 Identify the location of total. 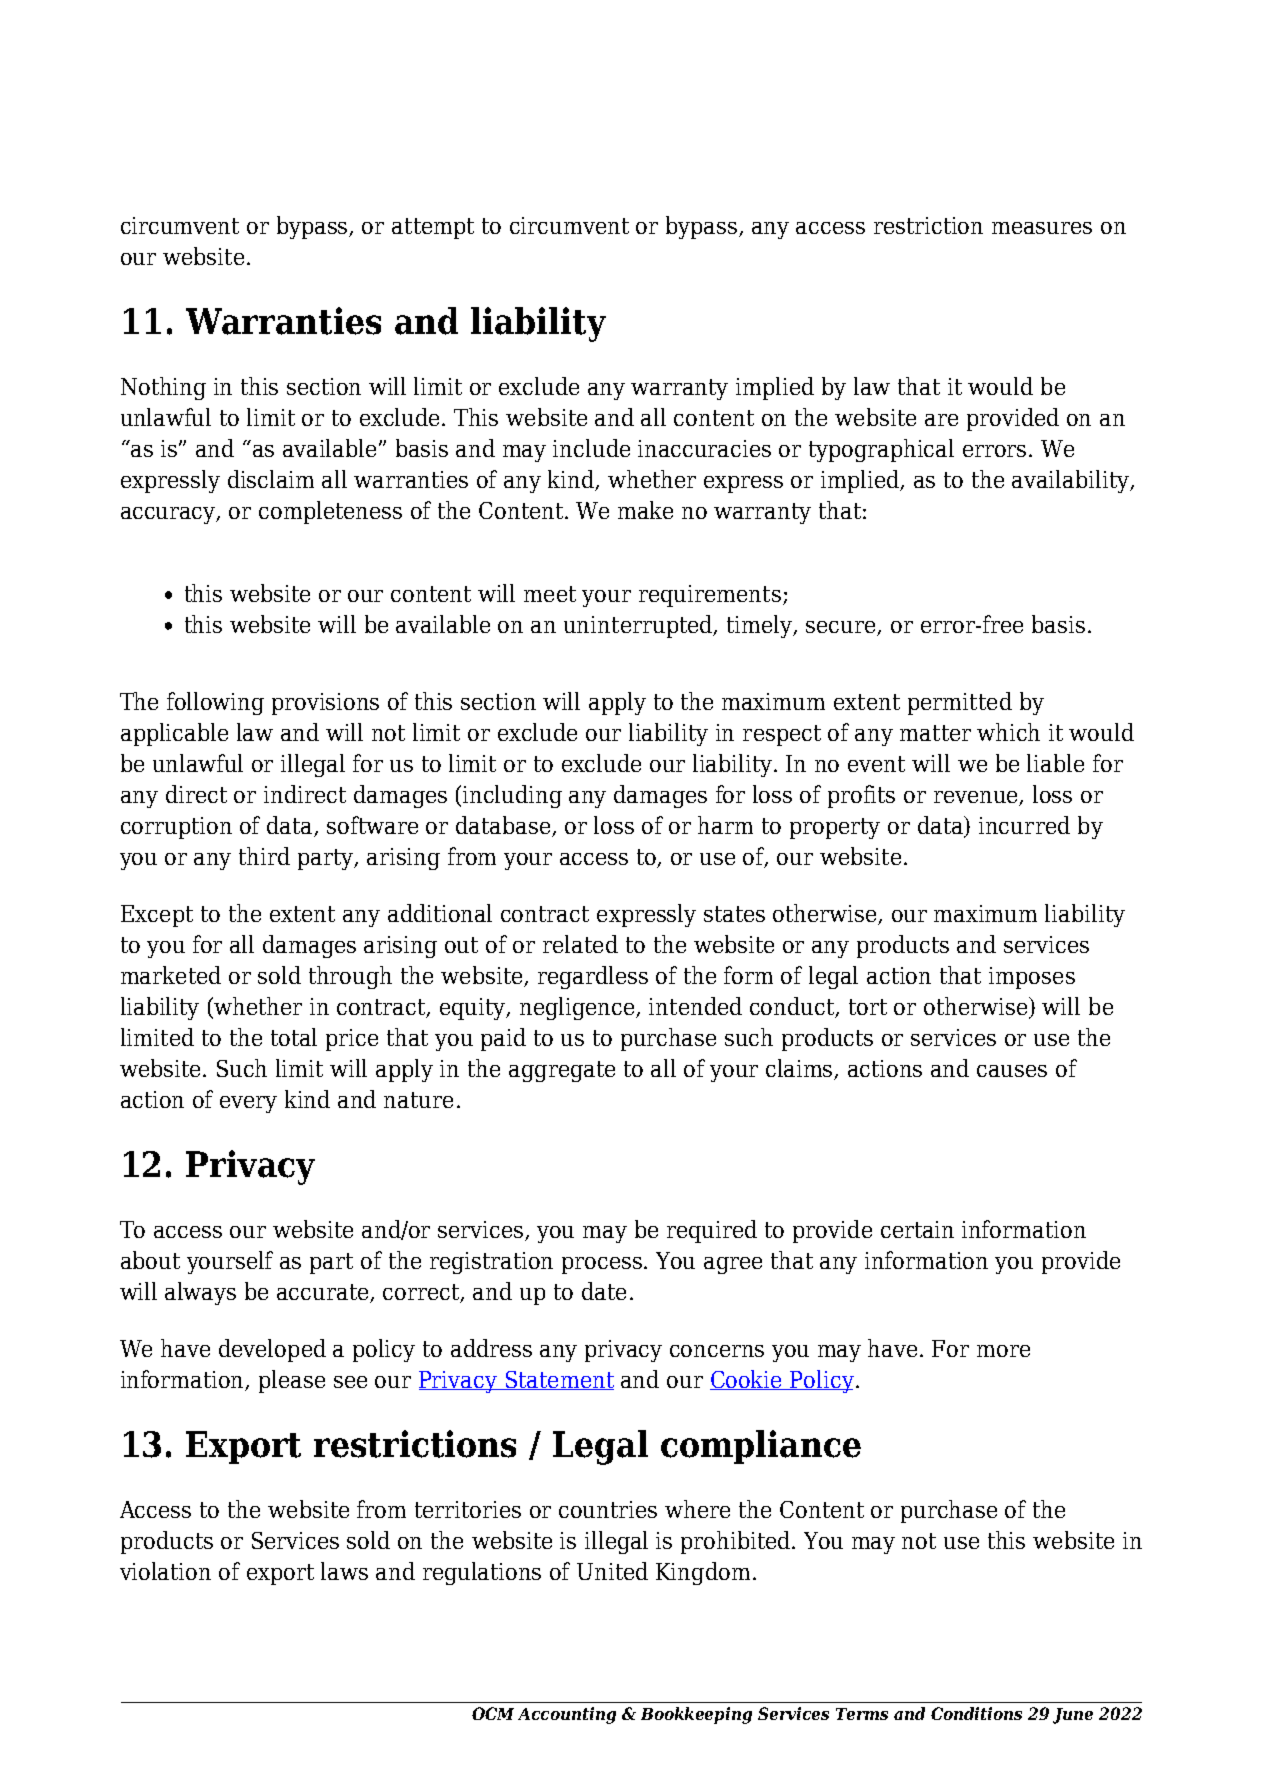
(294, 1037).
